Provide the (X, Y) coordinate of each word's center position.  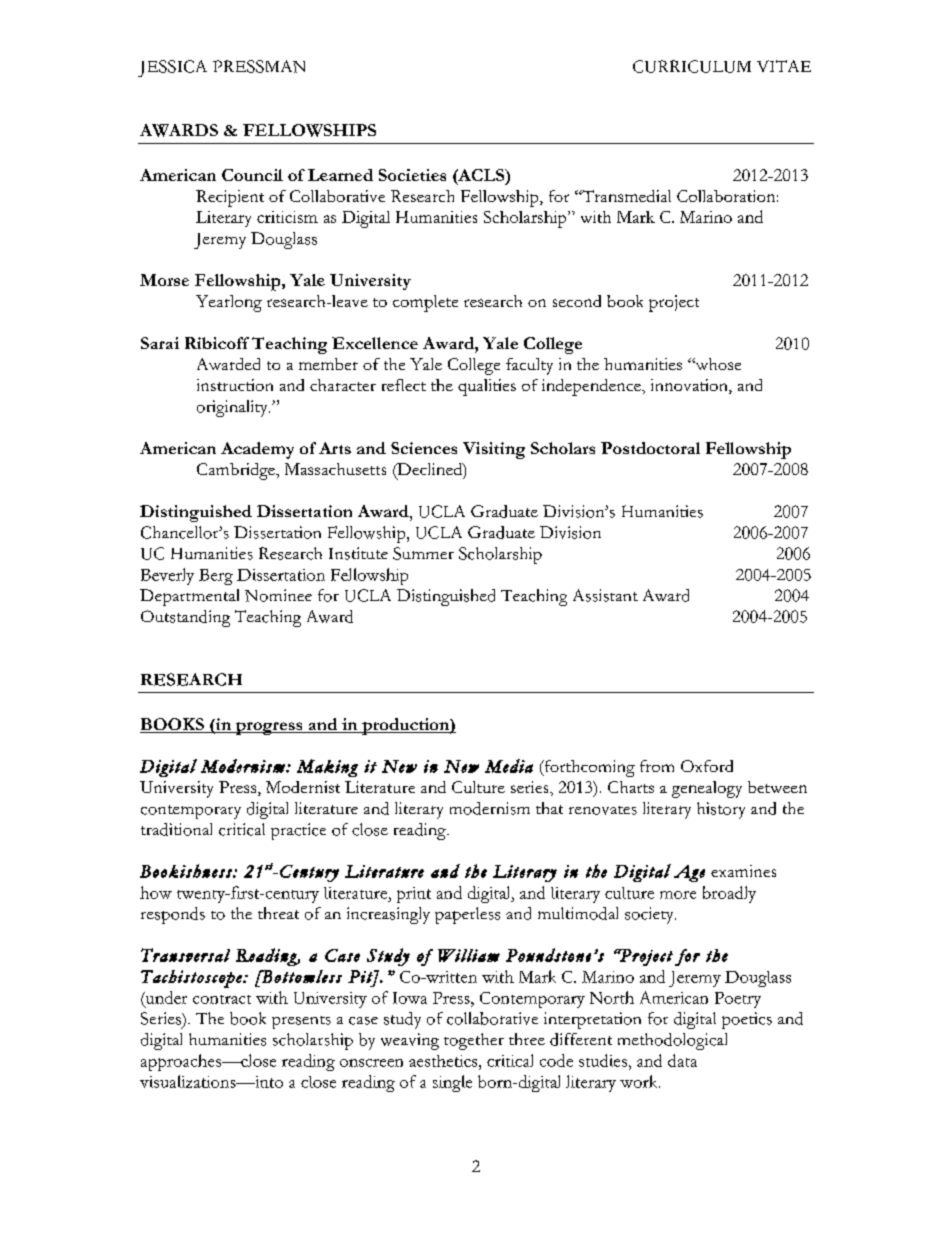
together (474, 1041)
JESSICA (172, 68)
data (682, 1060)
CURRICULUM (692, 66)
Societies (412, 175)
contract (222, 999)
